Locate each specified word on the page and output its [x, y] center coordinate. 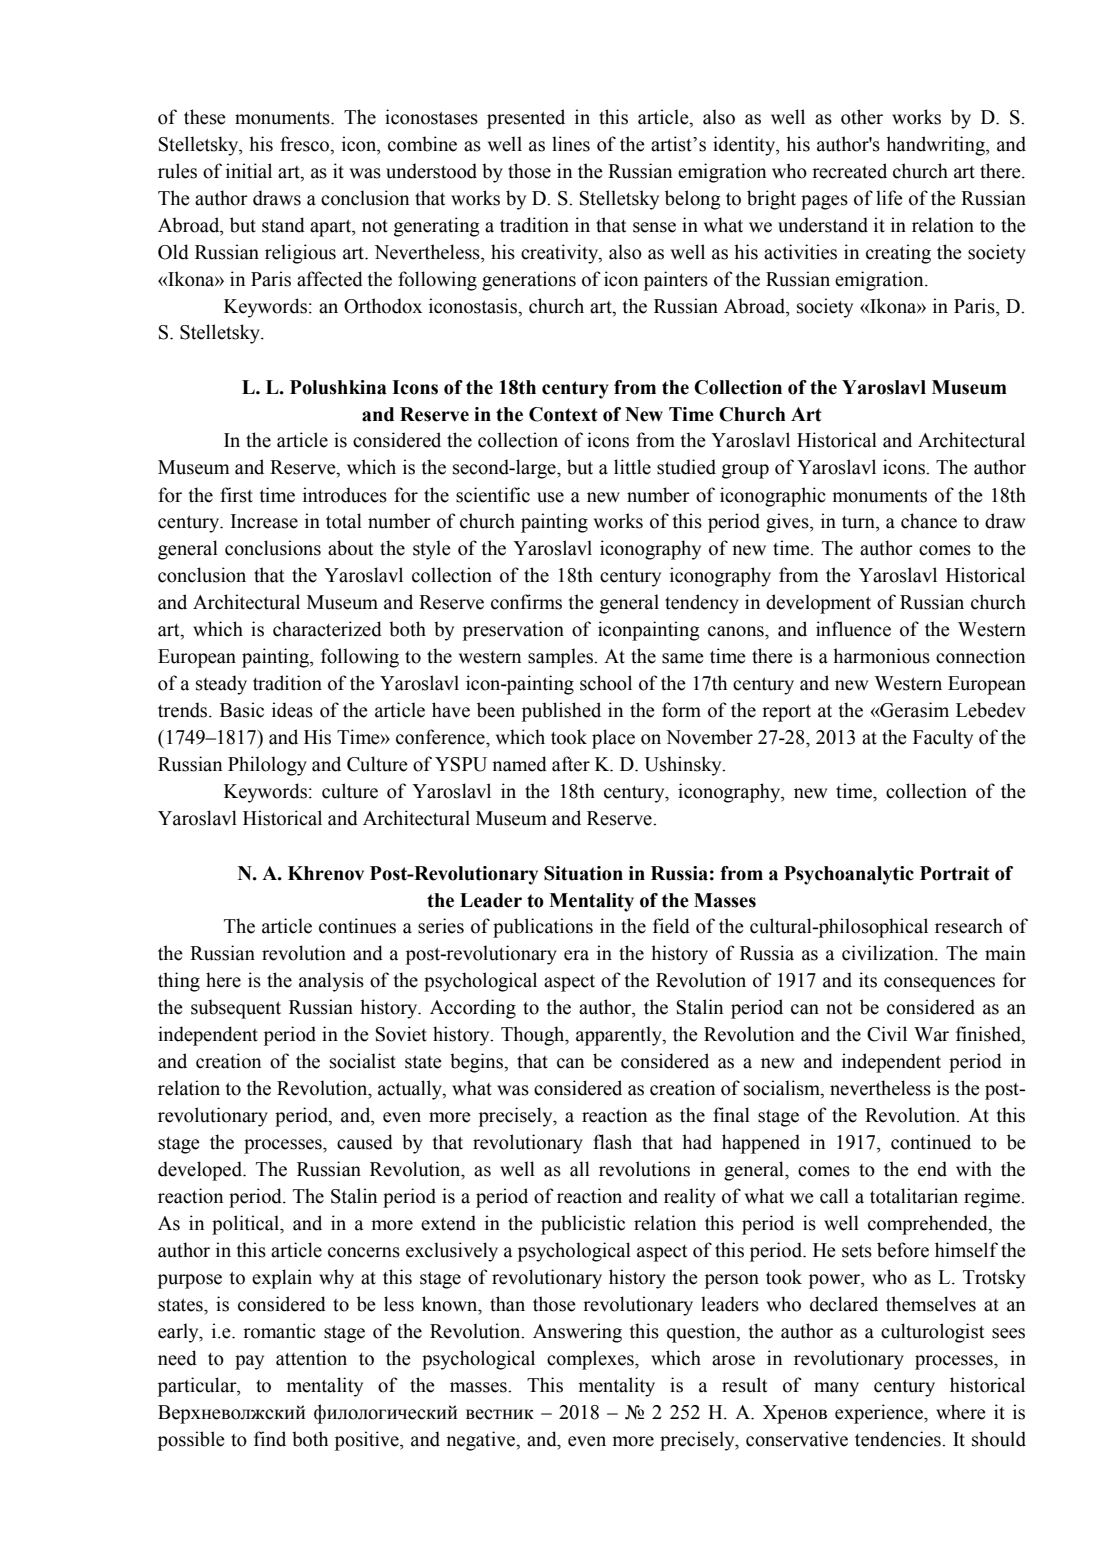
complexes [591, 1360]
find [270, 1439]
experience [880, 1414]
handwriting [936, 146]
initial [249, 171]
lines [571, 144]
